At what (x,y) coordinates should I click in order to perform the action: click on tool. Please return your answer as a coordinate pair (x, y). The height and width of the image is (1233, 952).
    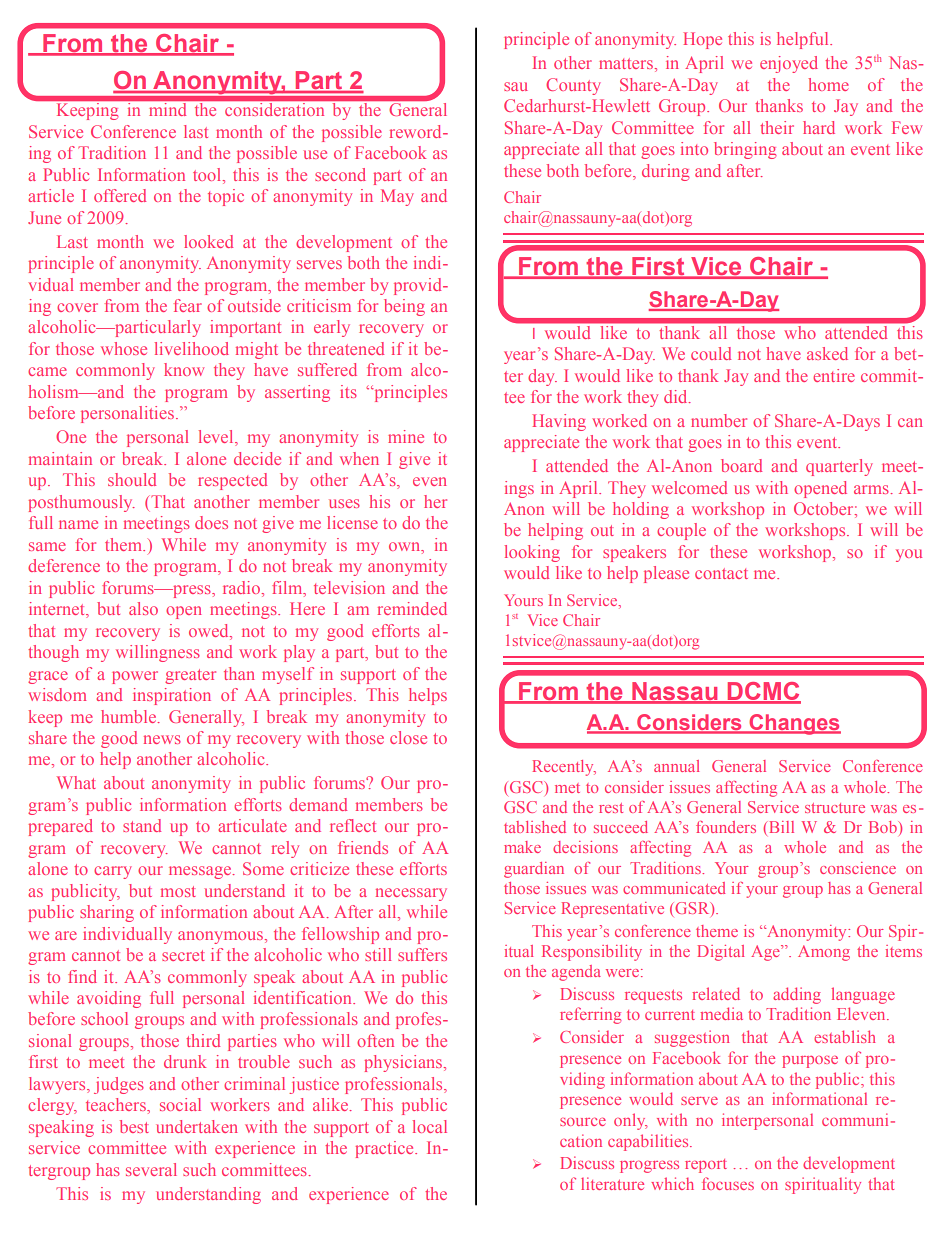
    Looking at the image, I should click on (208, 176).
